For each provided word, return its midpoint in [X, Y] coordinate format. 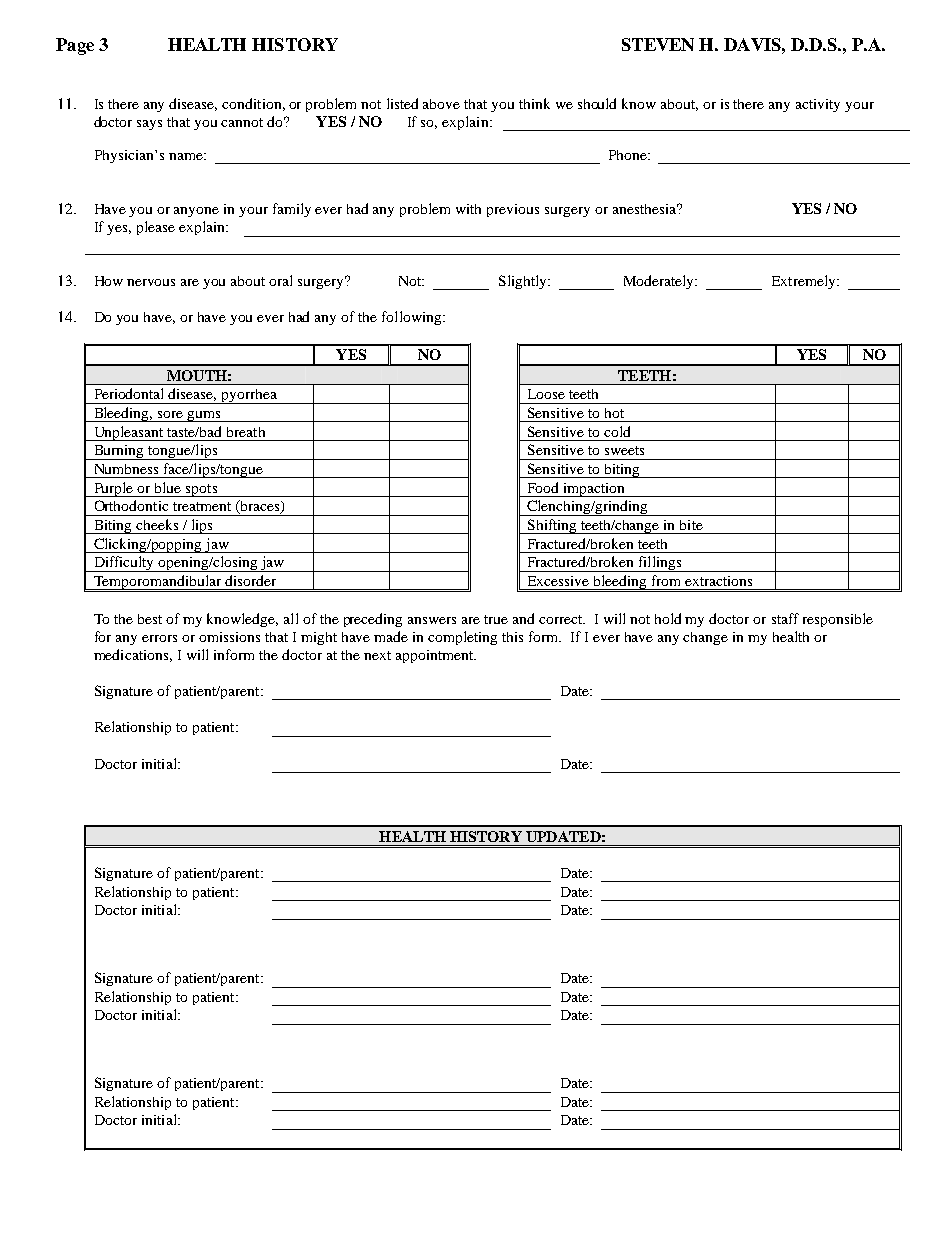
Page [75, 46]
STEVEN [658, 44]
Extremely [805, 282]
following [413, 318]
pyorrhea [250, 396]
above [441, 104]
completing [462, 638]
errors [159, 638]
